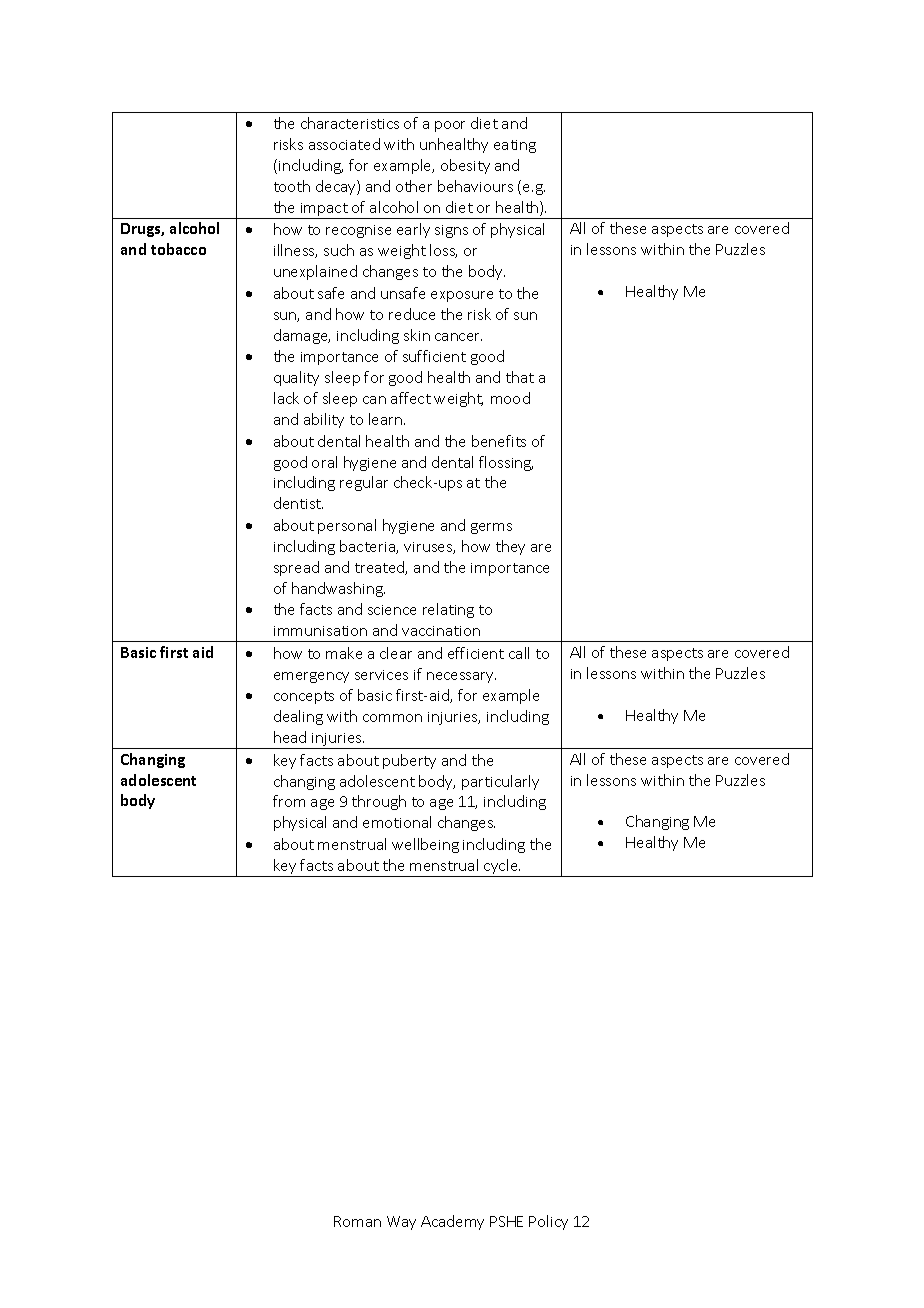  I want to click on tooth, so click(292, 186).
